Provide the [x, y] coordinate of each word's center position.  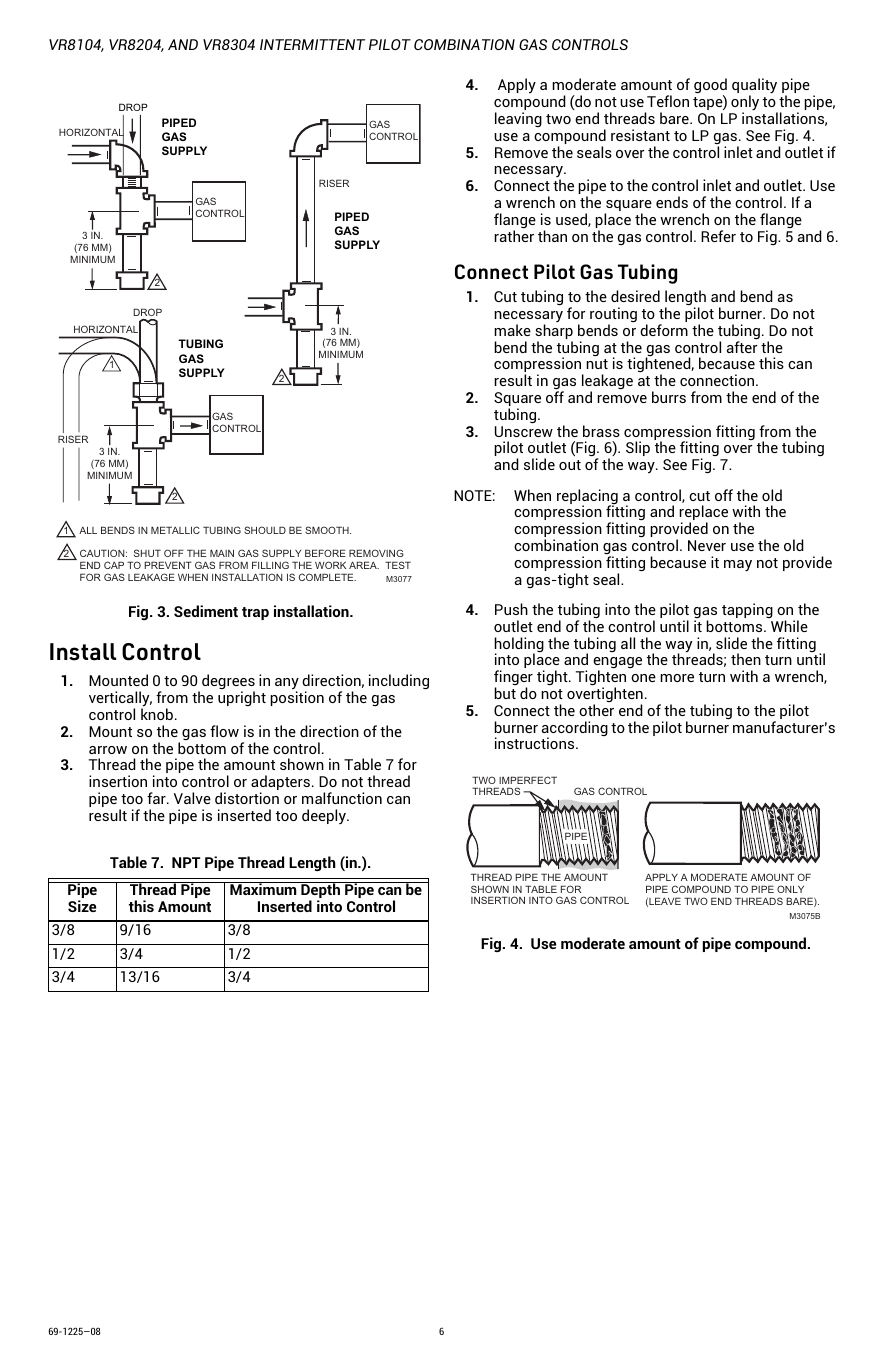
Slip [638, 448]
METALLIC [175, 530]
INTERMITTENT [312, 44]
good [710, 87]
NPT [186, 862]
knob [158, 713]
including [399, 681]
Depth [320, 891]
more [677, 678]
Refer [718, 236]
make [512, 330]
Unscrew [524, 431]
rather [514, 236]
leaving [518, 119]
